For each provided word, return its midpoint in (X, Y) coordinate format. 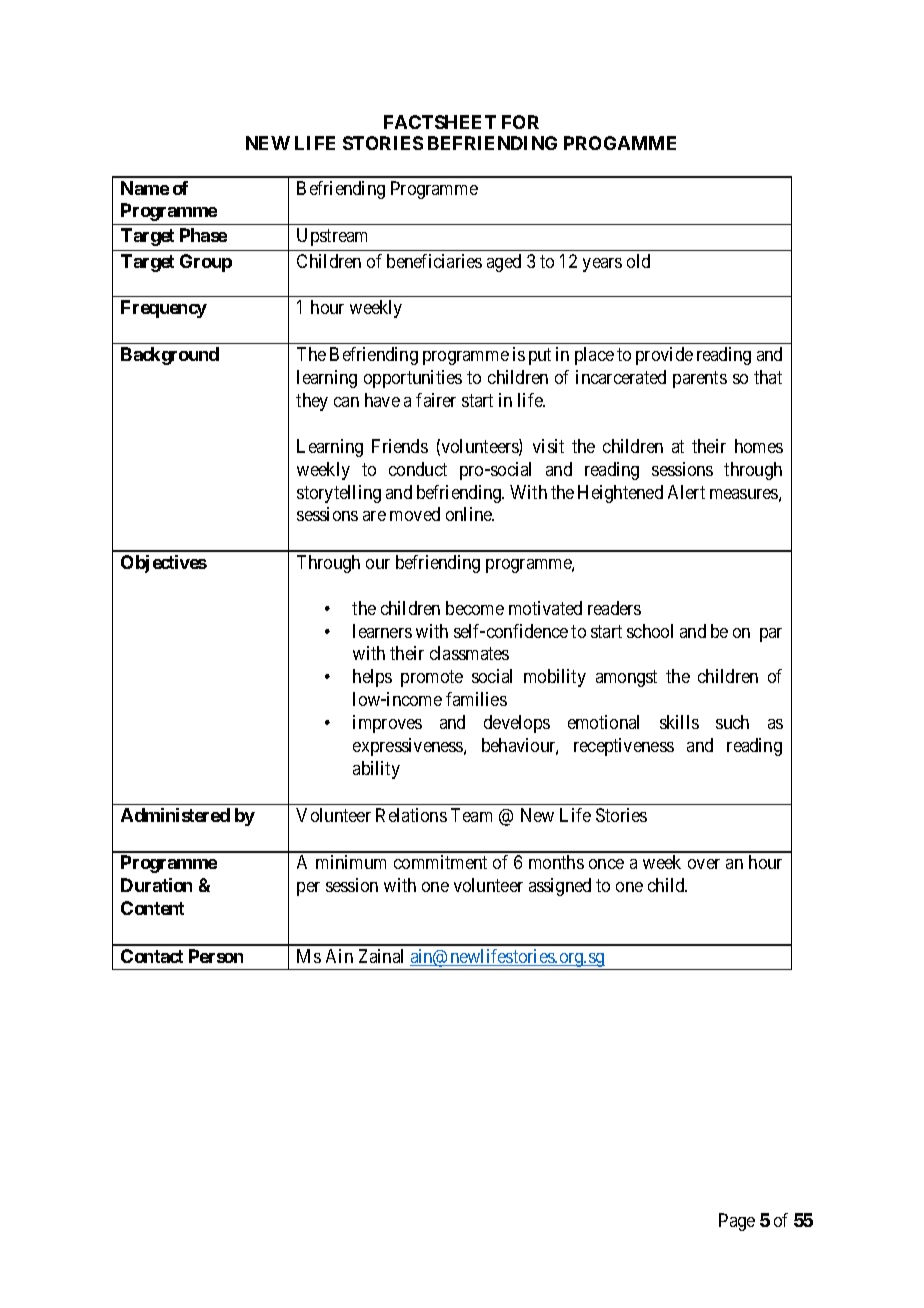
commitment (440, 862)
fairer (436, 400)
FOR (520, 122)
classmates (469, 653)
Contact (152, 956)
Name (145, 188)
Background (170, 356)
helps (372, 678)
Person (216, 956)
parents (700, 379)
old (638, 261)
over (704, 864)
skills (679, 722)
